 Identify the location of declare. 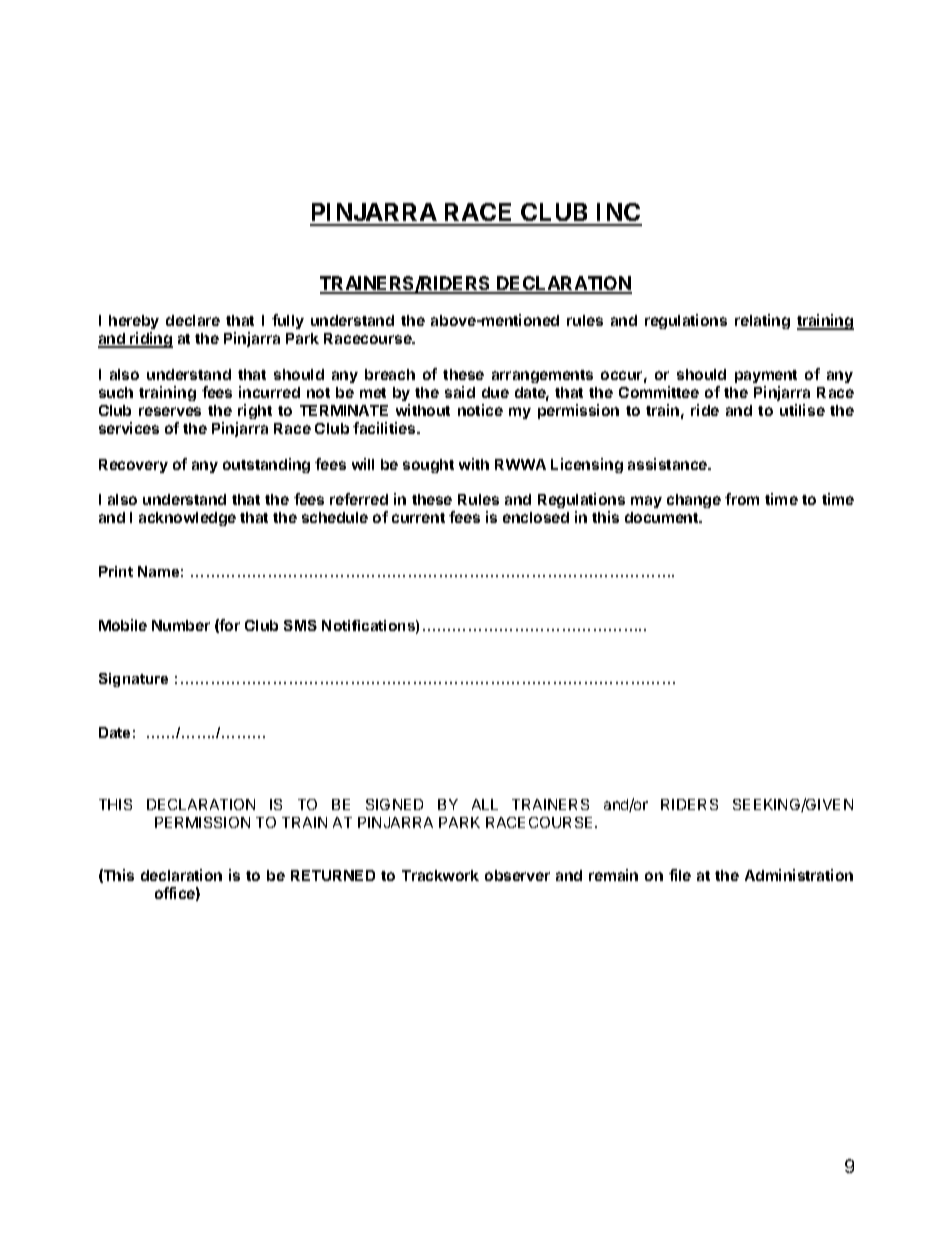
(193, 320).
